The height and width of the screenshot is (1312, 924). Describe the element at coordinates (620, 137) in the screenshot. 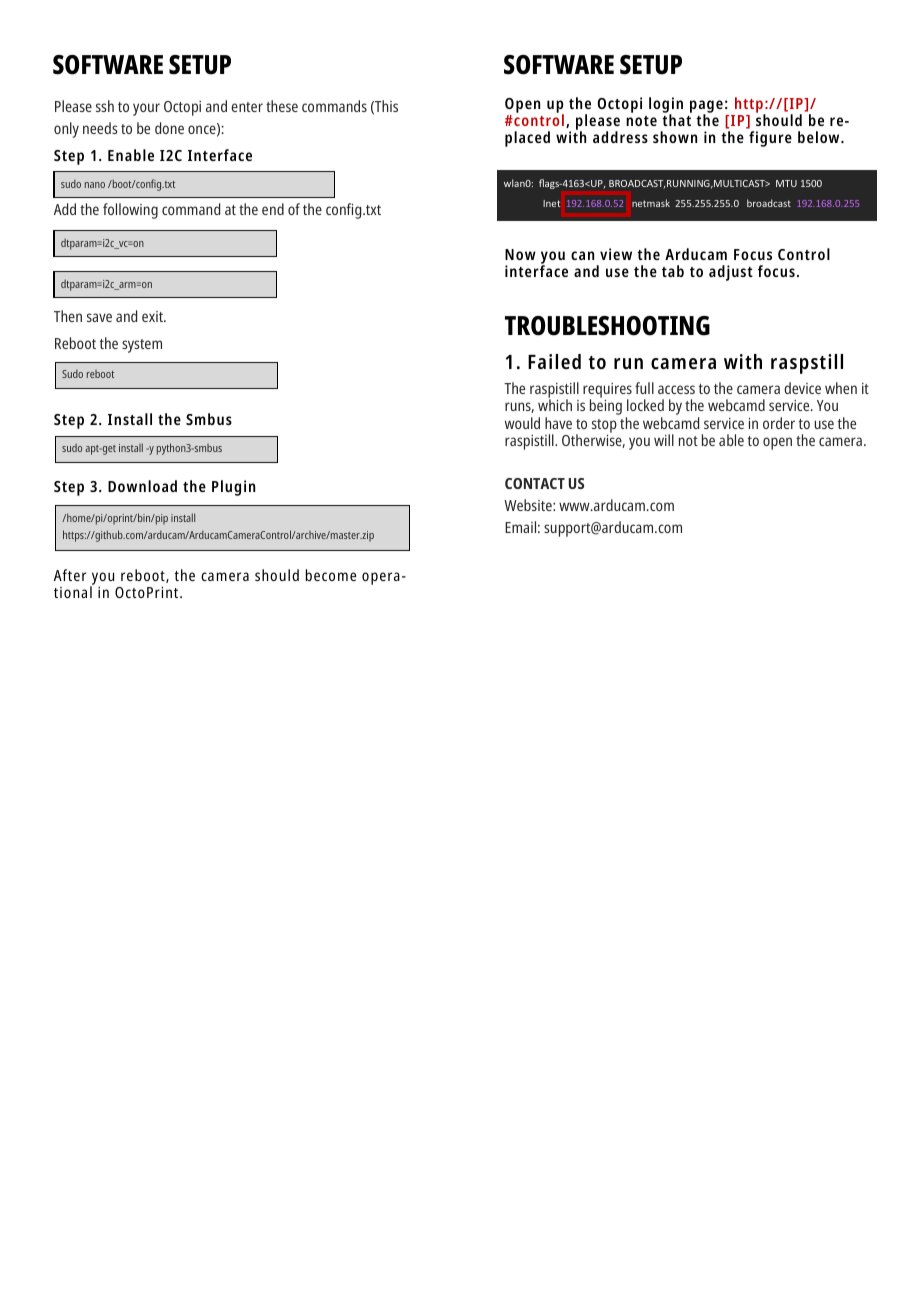

I see `address` at that location.
